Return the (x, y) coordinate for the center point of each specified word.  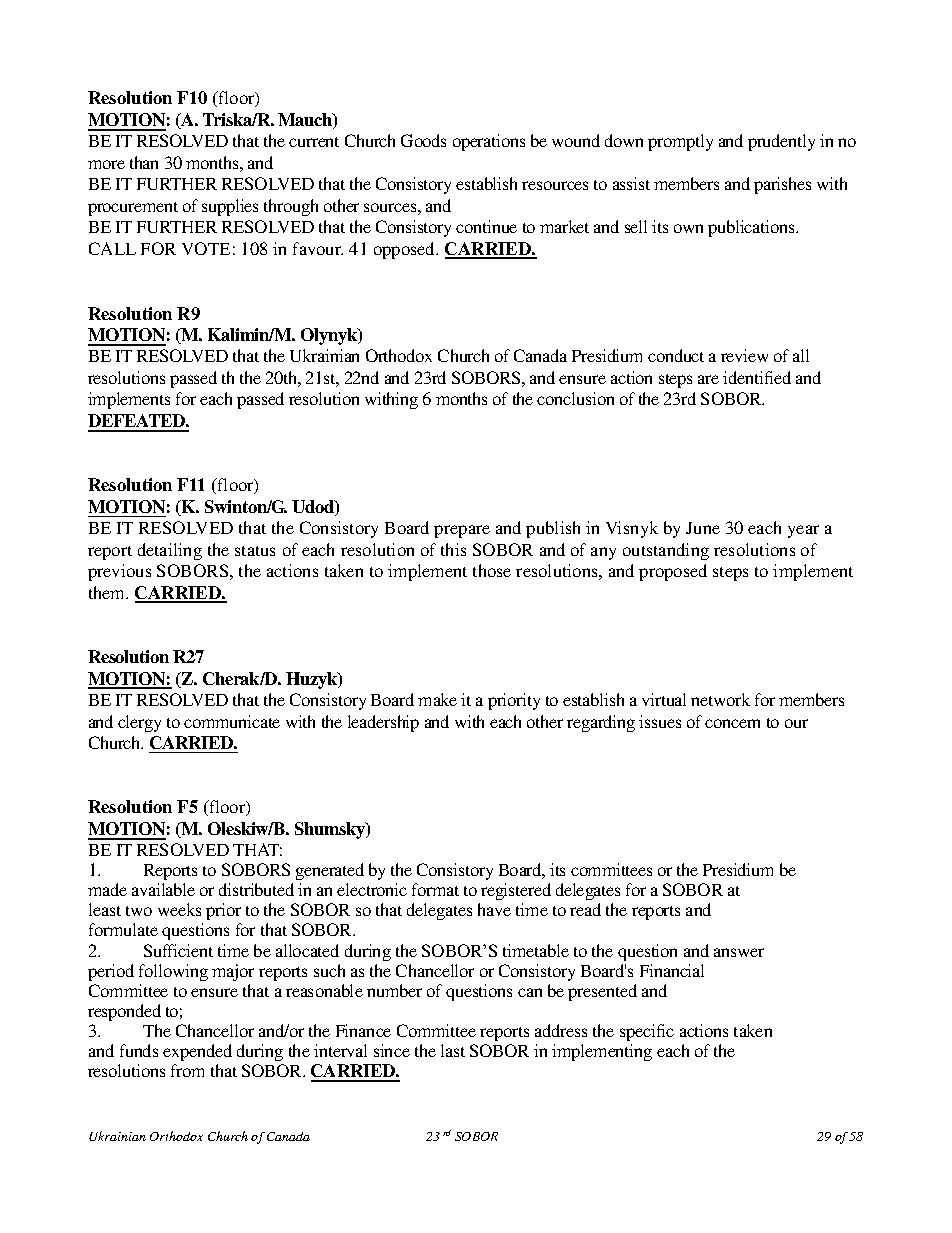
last (453, 1050)
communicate (232, 721)
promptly (680, 142)
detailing (170, 551)
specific (647, 1032)
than (144, 162)
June (703, 528)
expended (197, 1052)
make (437, 699)
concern (732, 723)
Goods (423, 140)
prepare (462, 531)
